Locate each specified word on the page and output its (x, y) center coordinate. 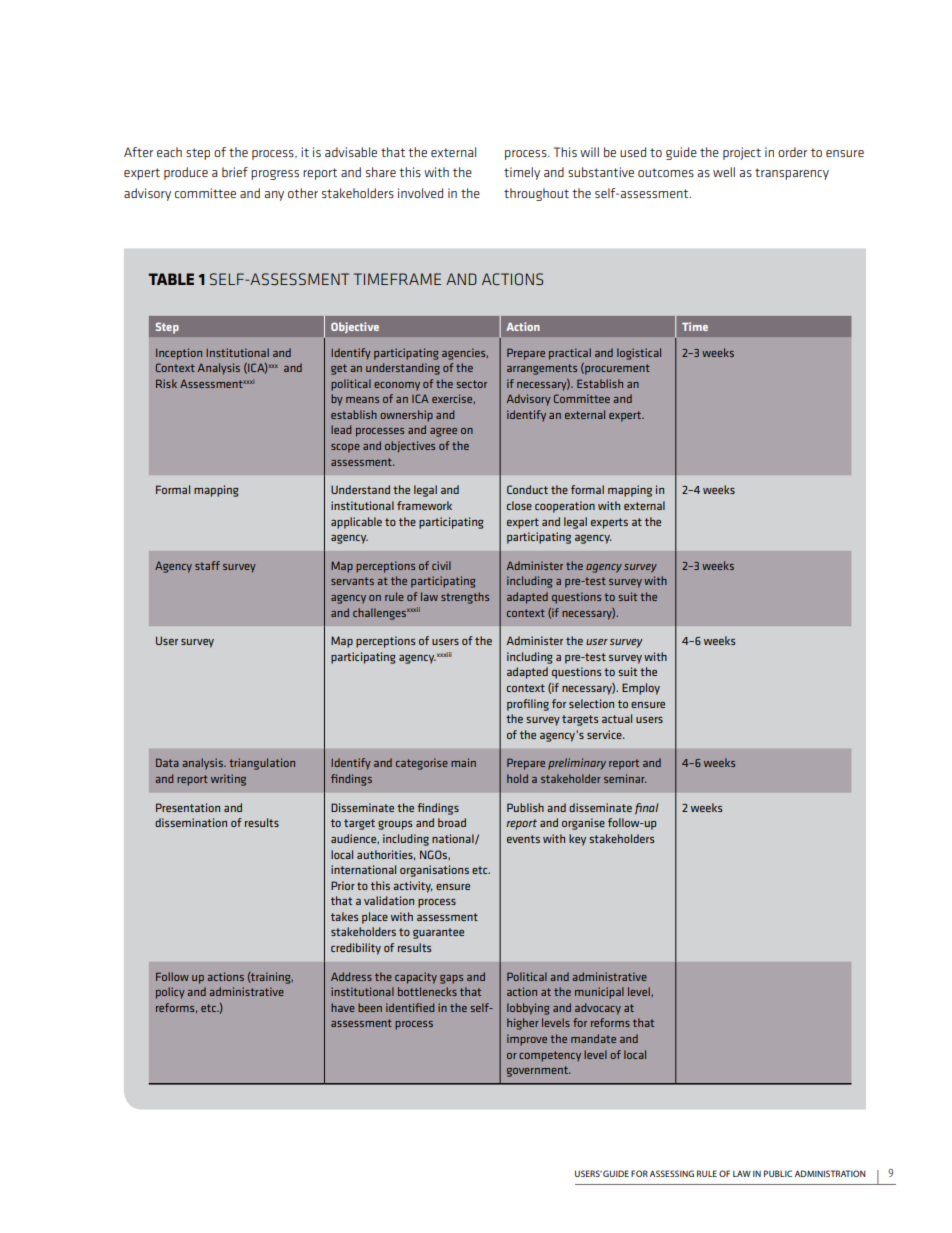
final (646, 809)
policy (170, 993)
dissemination (191, 822)
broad (452, 822)
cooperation (565, 507)
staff (207, 565)
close (519, 505)
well (724, 172)
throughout (536, 194)
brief (235, 172)
